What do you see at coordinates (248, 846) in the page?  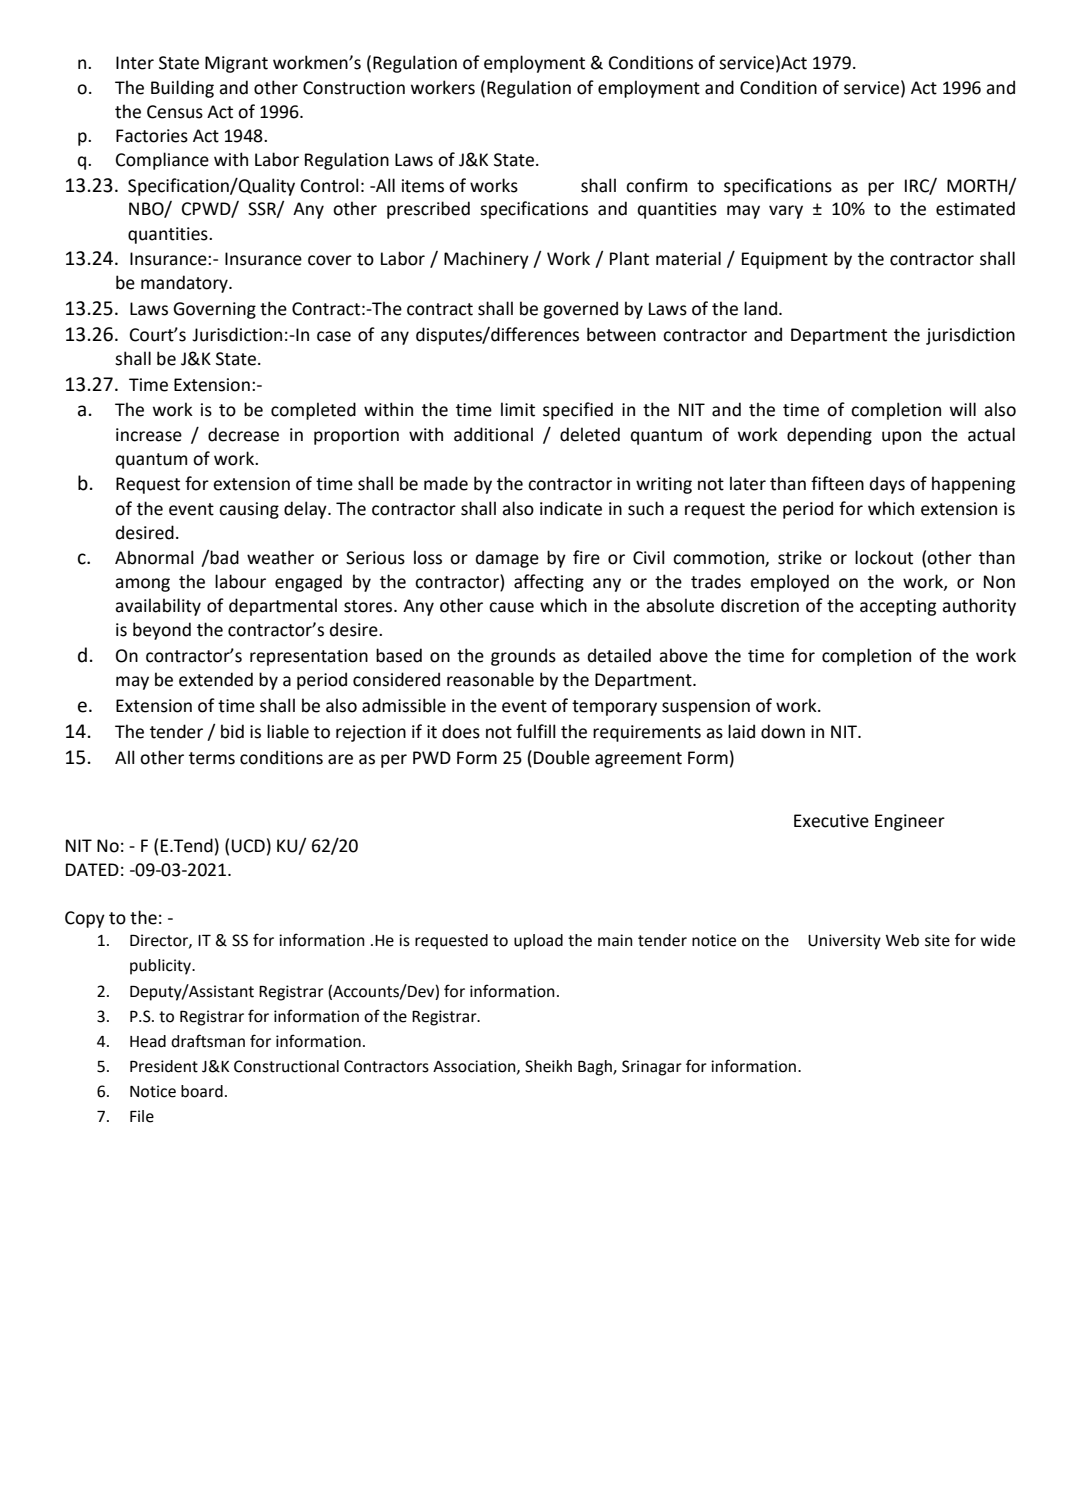 I see `UCD` at bounding box center [248, 846].
